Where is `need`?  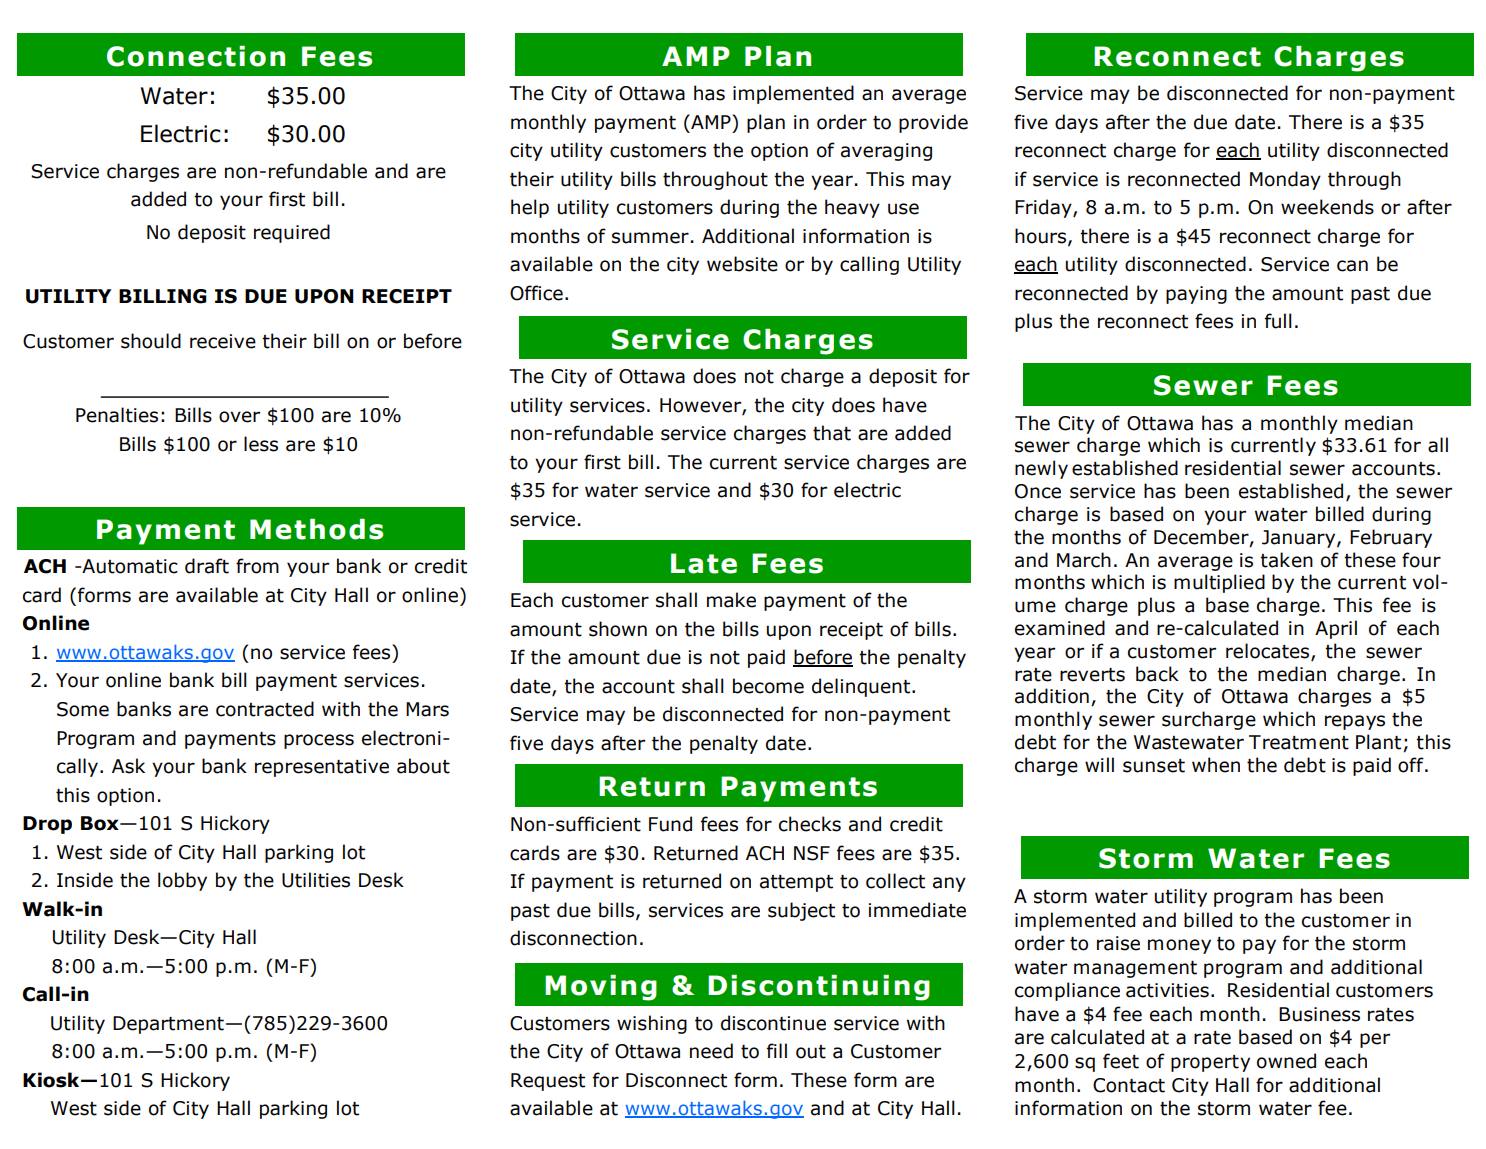
need is located at coordinates (711, 1051).
